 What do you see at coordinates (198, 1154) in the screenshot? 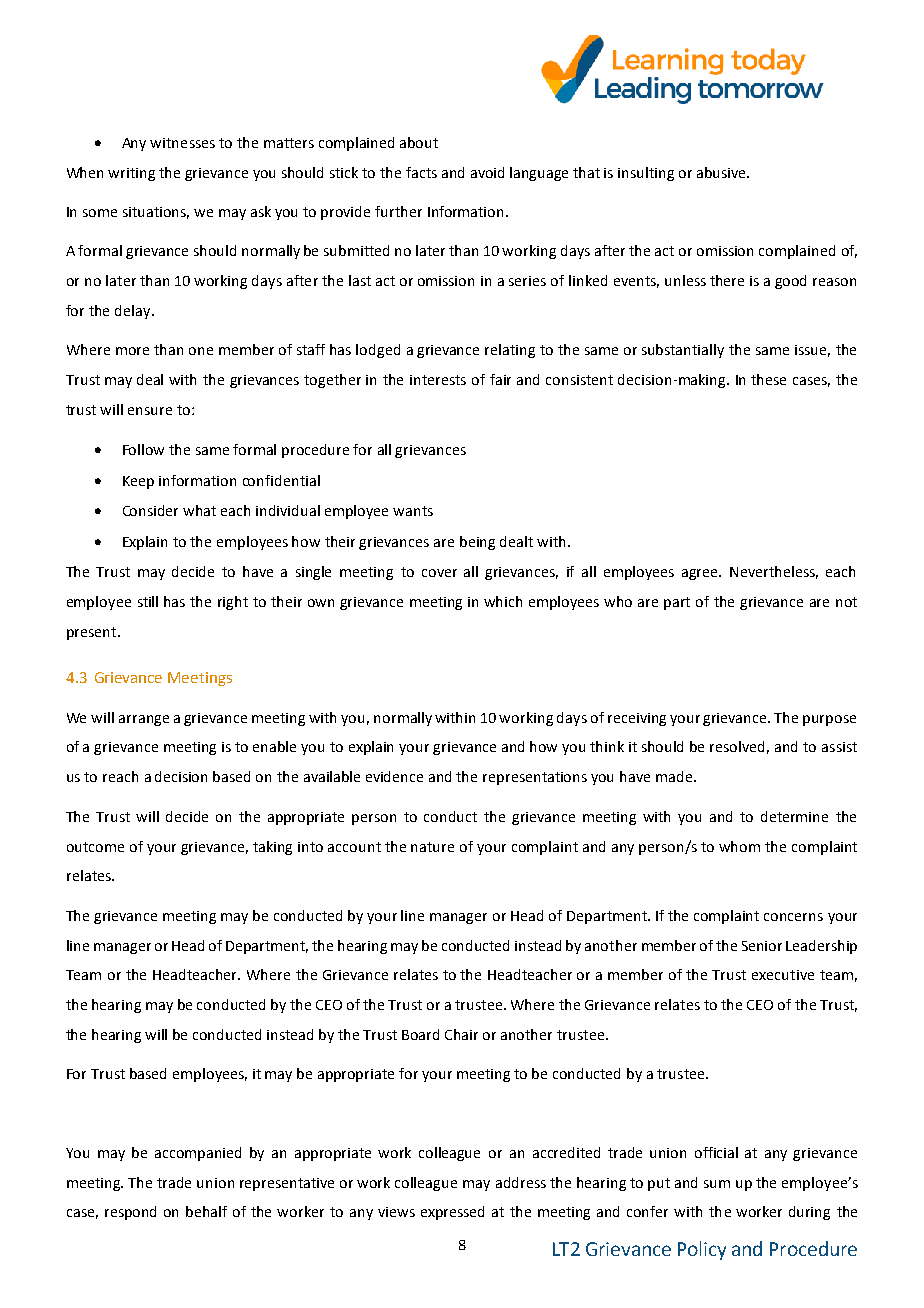
I see `accompanied` at bounding box center [198, 1154].
